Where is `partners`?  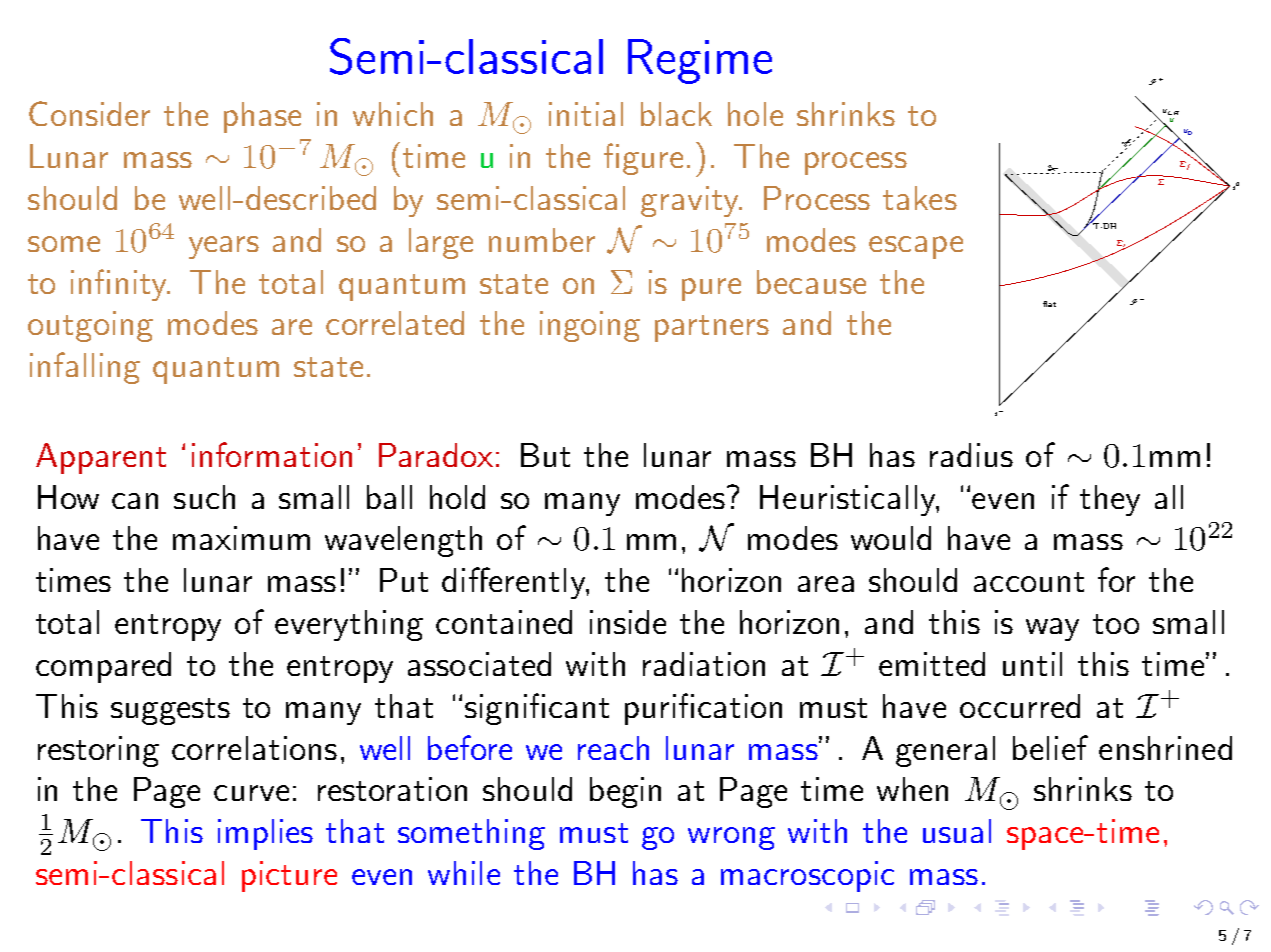
partners is located at coordinates (712, 328).
